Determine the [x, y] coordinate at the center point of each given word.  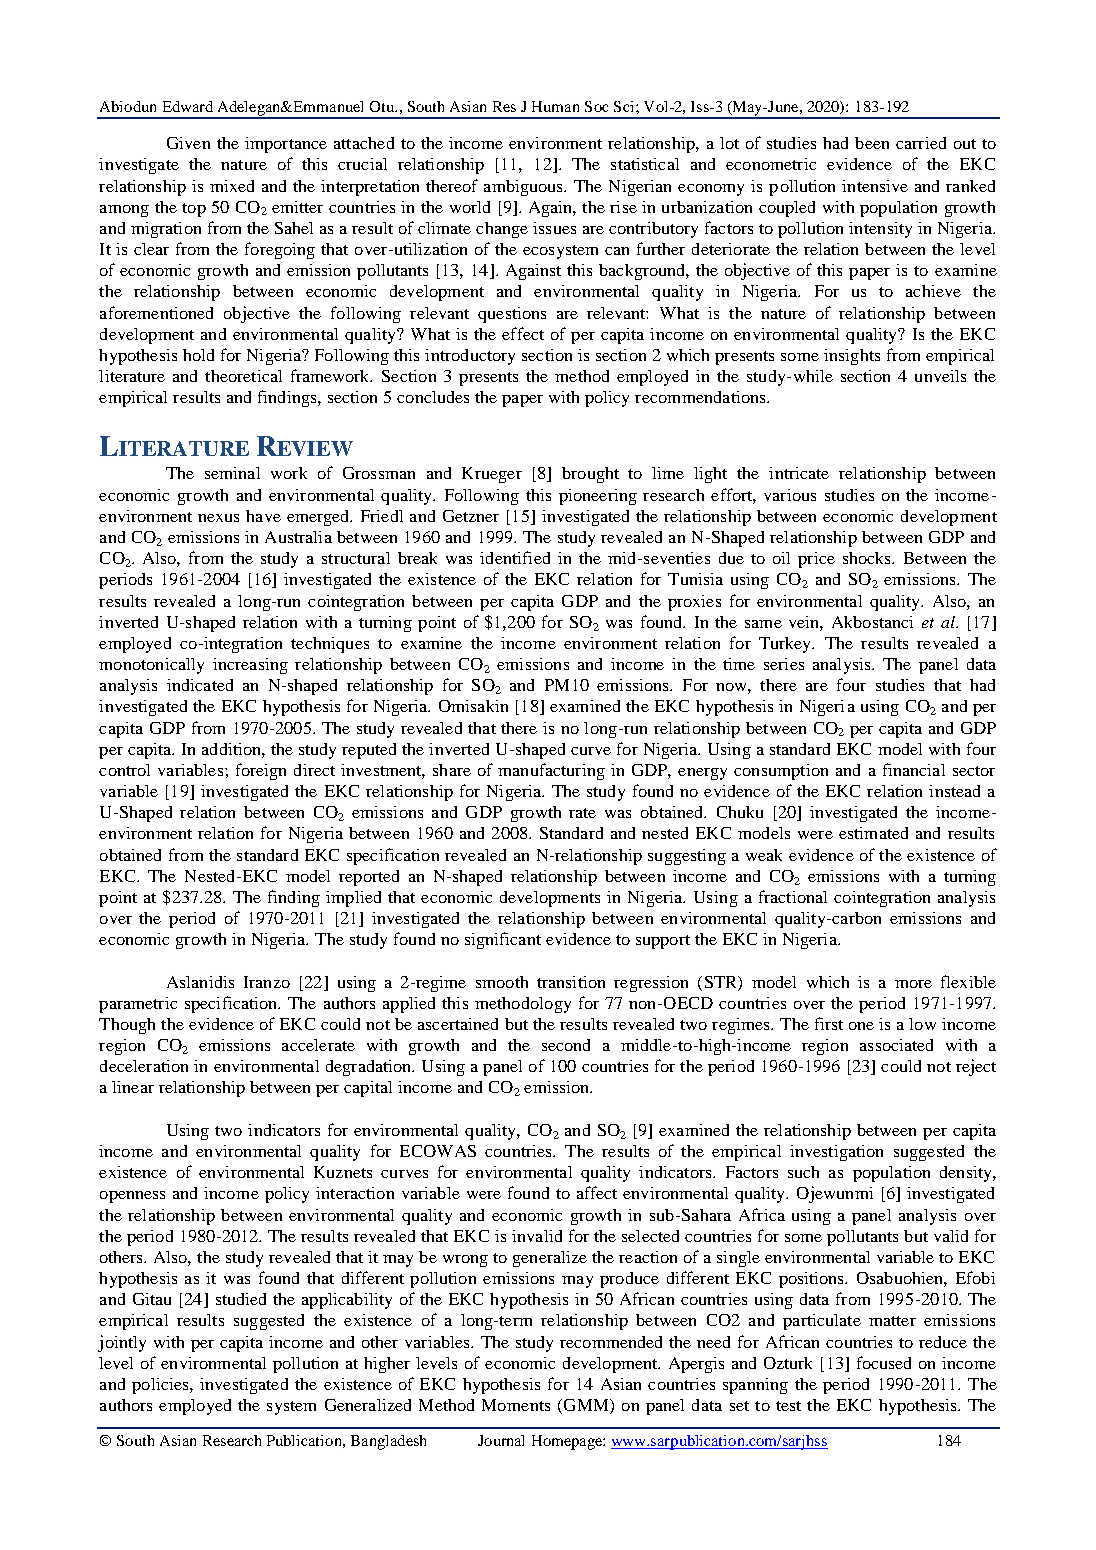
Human [555, 106]
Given [188, 143]
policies [161, 1386]
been [872, 143]
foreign [261, 771]
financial [914, 769]
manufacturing [551, 771]
